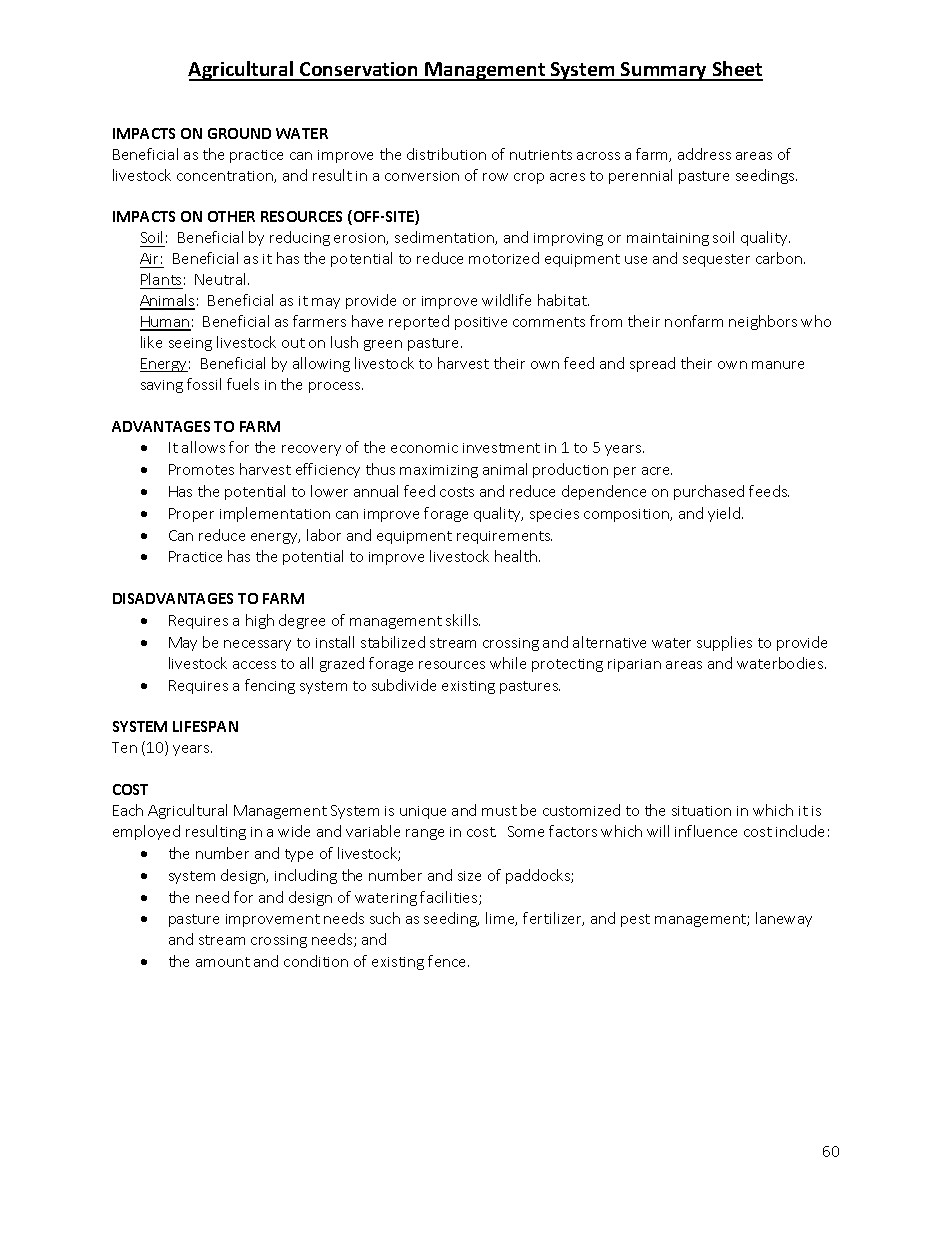 This document has width=952, height=1233. Describe the element at coordinates (664, 71) in the document. I see `Summary` at that location.
